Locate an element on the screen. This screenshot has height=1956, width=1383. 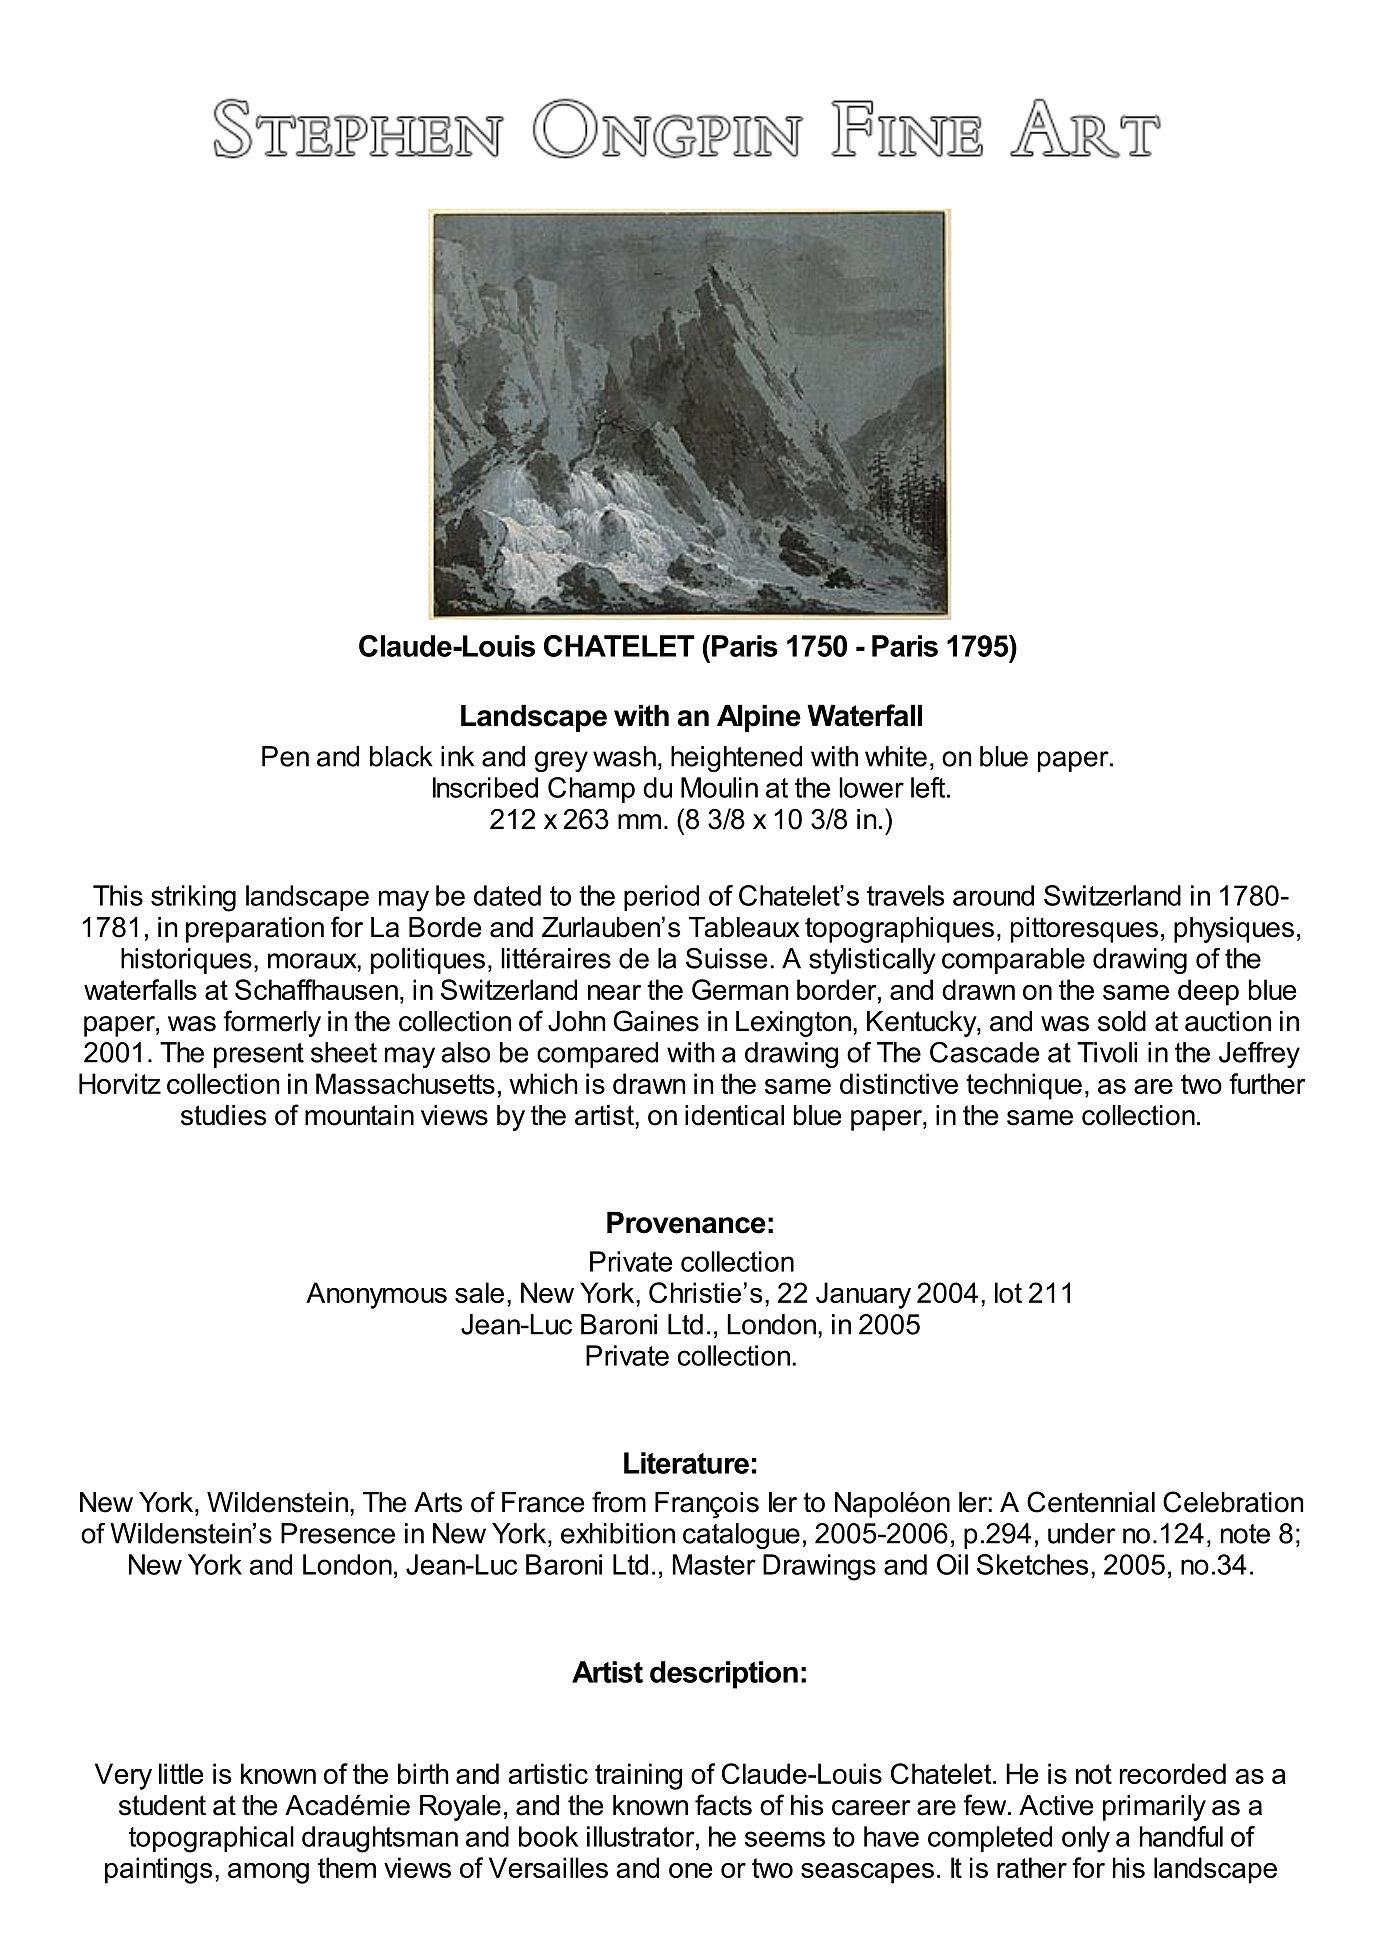
Centennial is located at coordinates (1091, 1502).
